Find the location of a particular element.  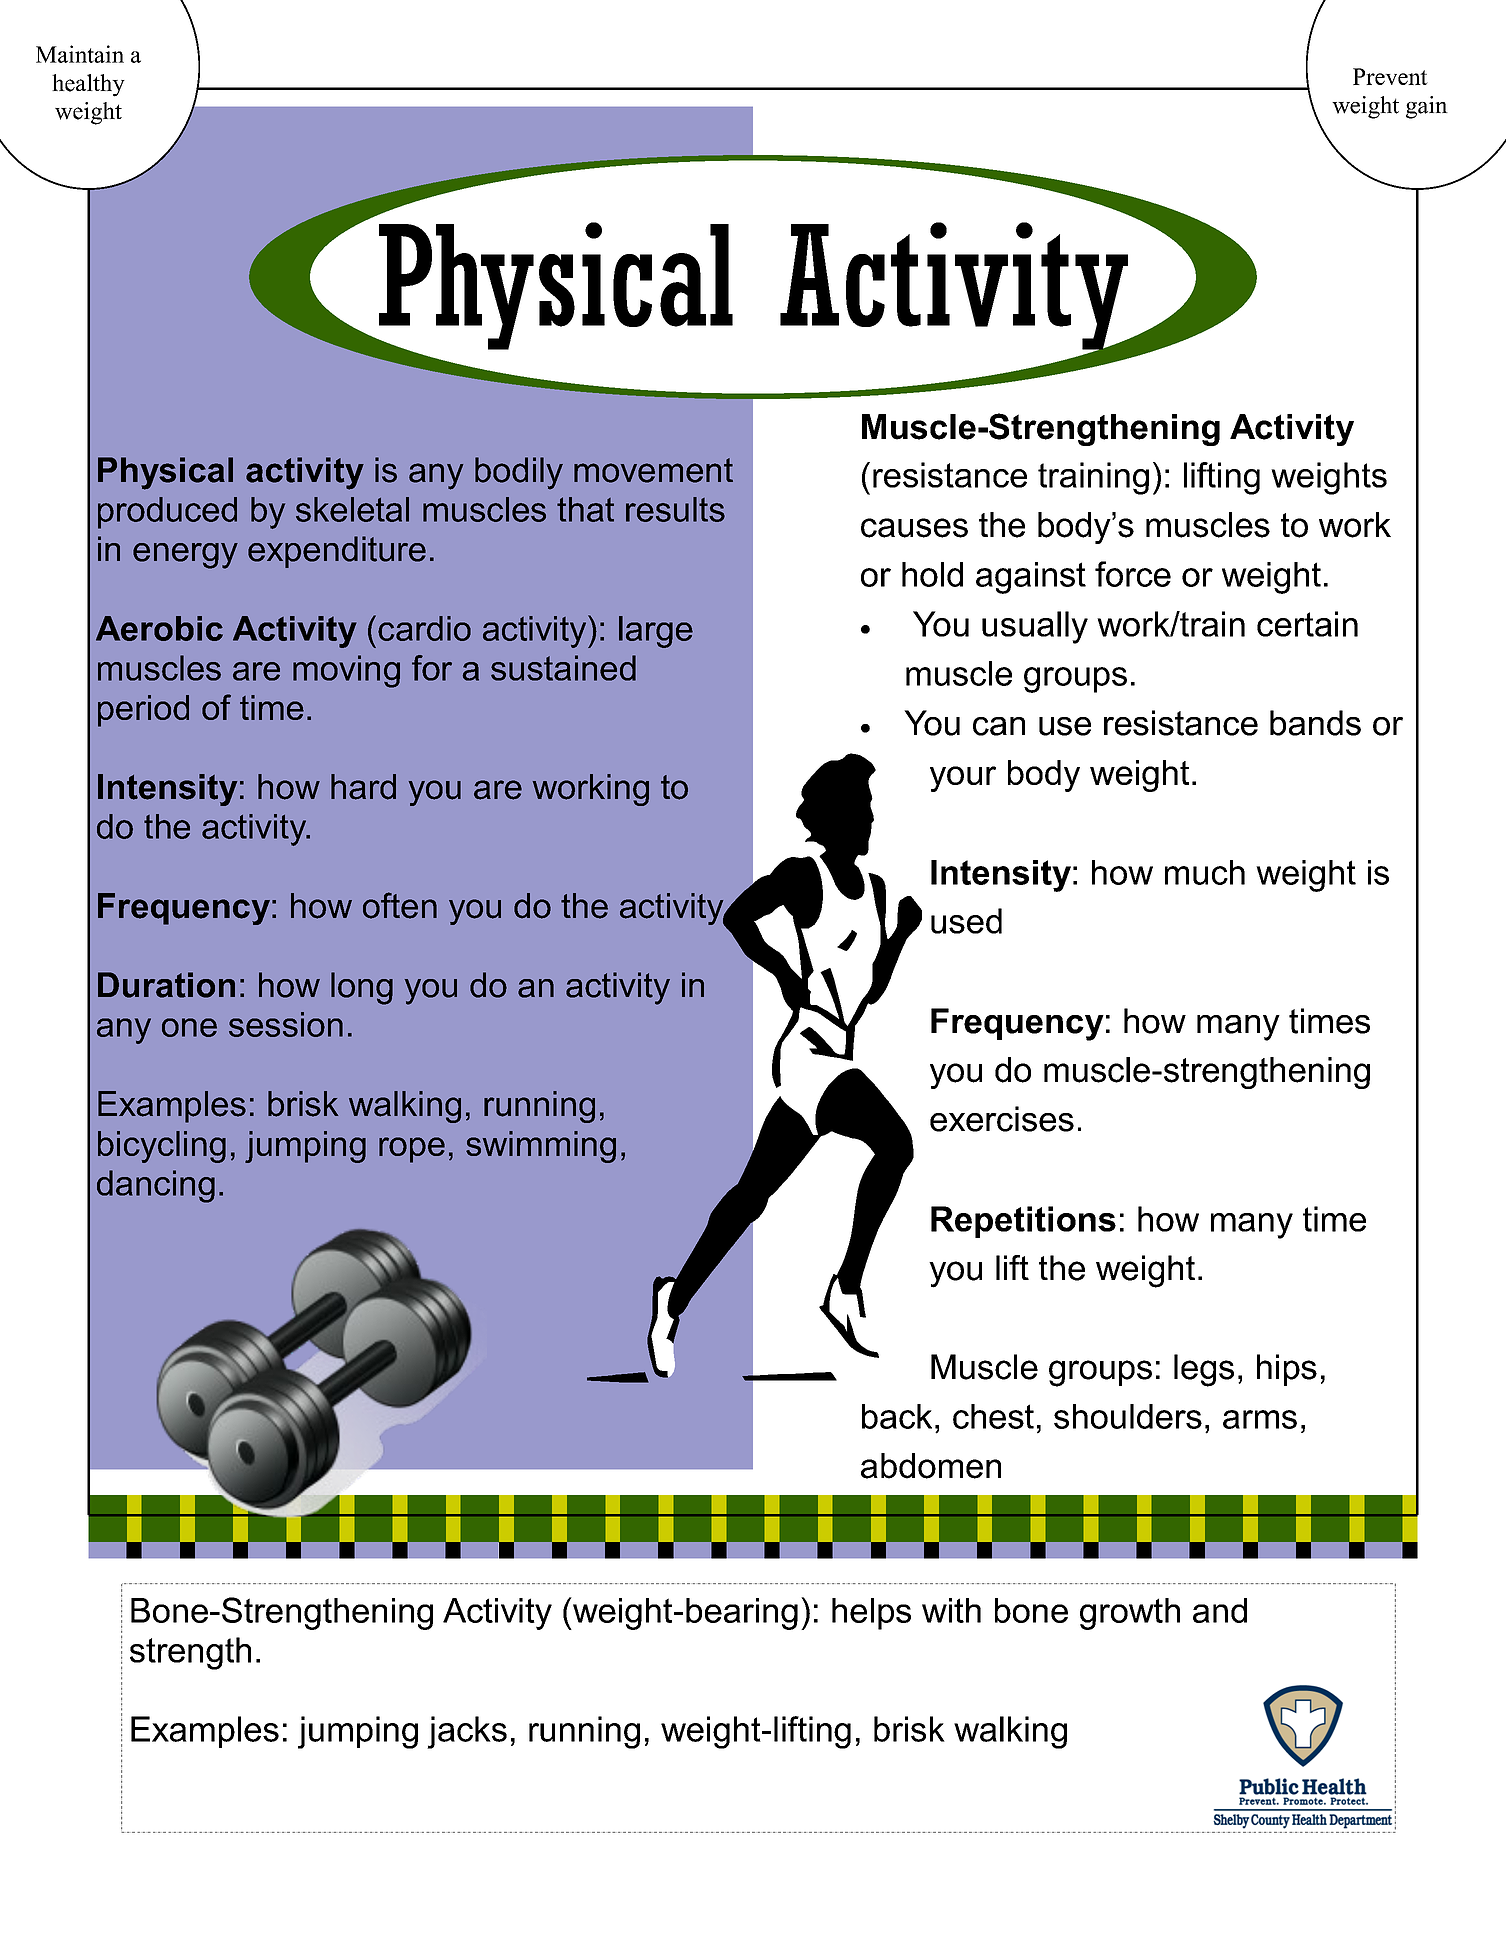

large is located at coordinates (656, 632).
